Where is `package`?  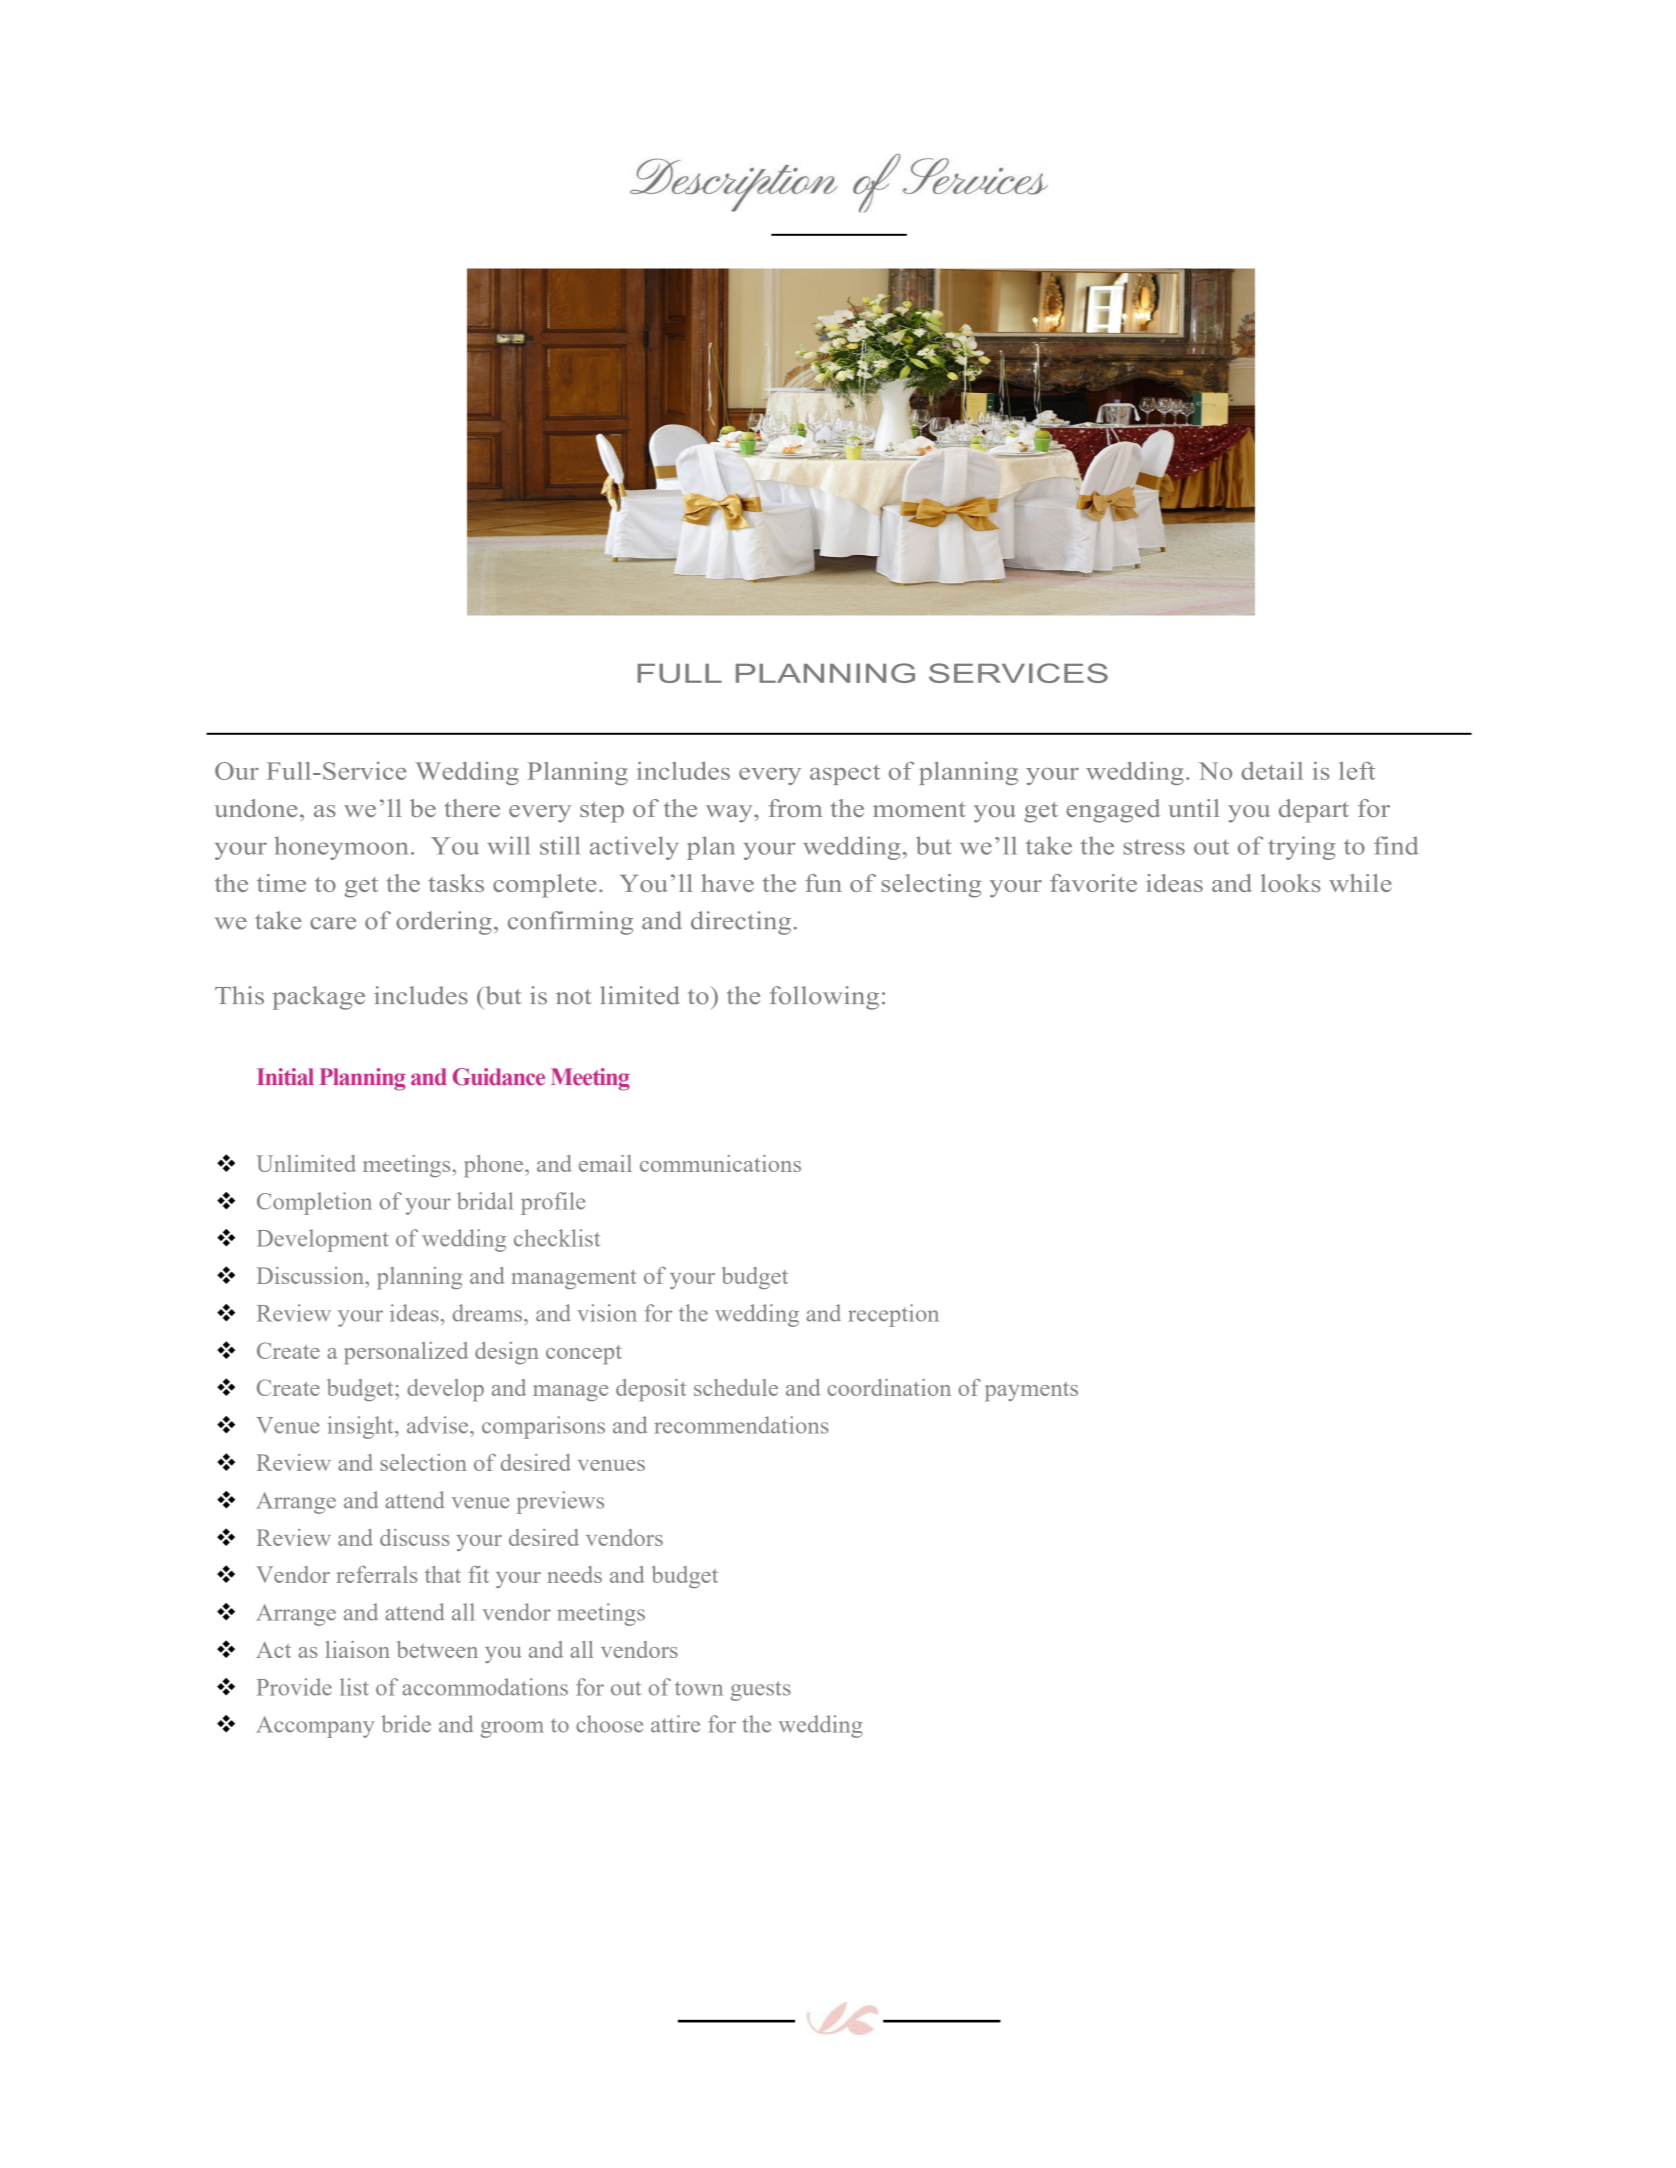
package is located at coordinates (318, 998).
